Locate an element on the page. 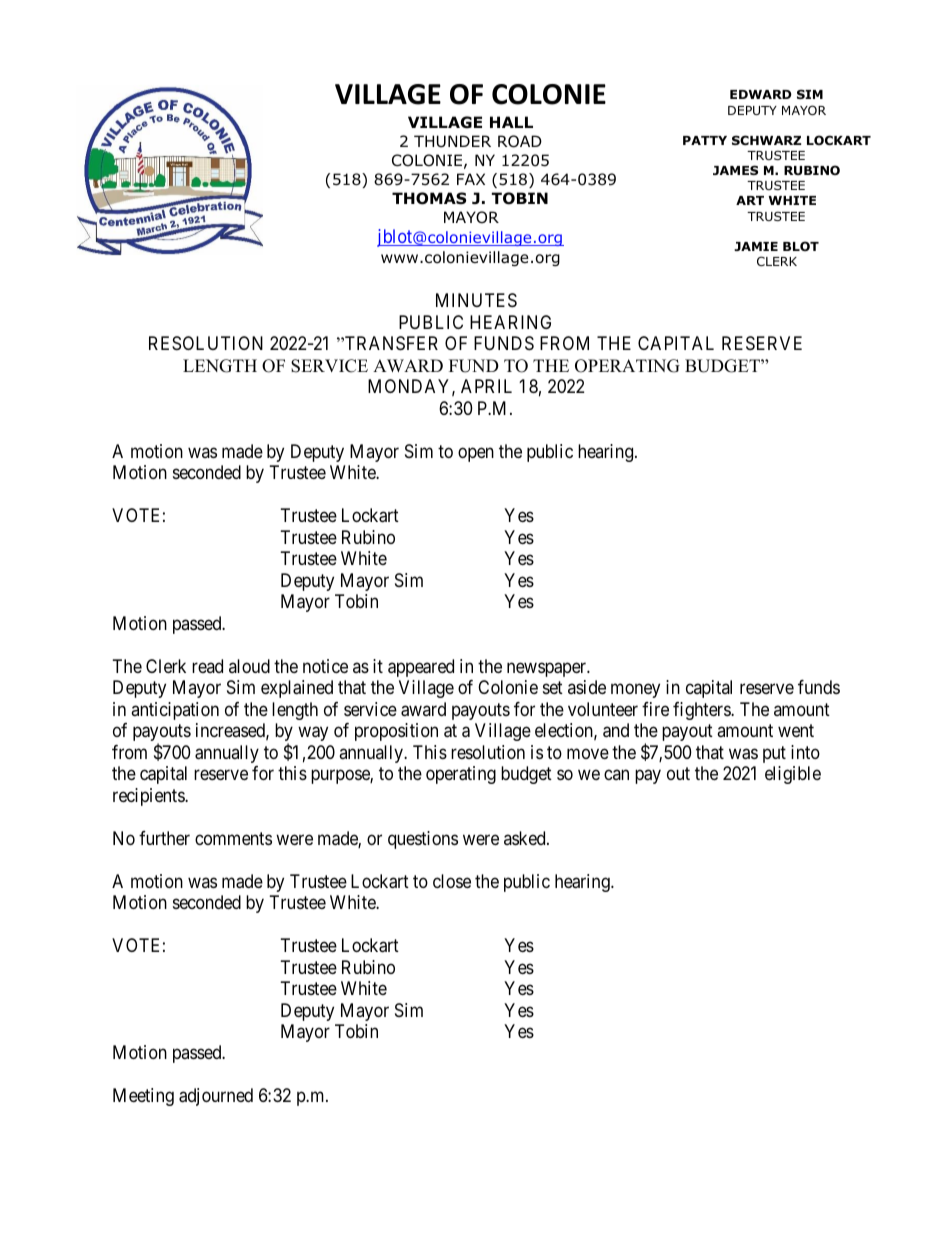 The height and width of the image is (1233, 952). asked is located at coordinates (526, 838).
